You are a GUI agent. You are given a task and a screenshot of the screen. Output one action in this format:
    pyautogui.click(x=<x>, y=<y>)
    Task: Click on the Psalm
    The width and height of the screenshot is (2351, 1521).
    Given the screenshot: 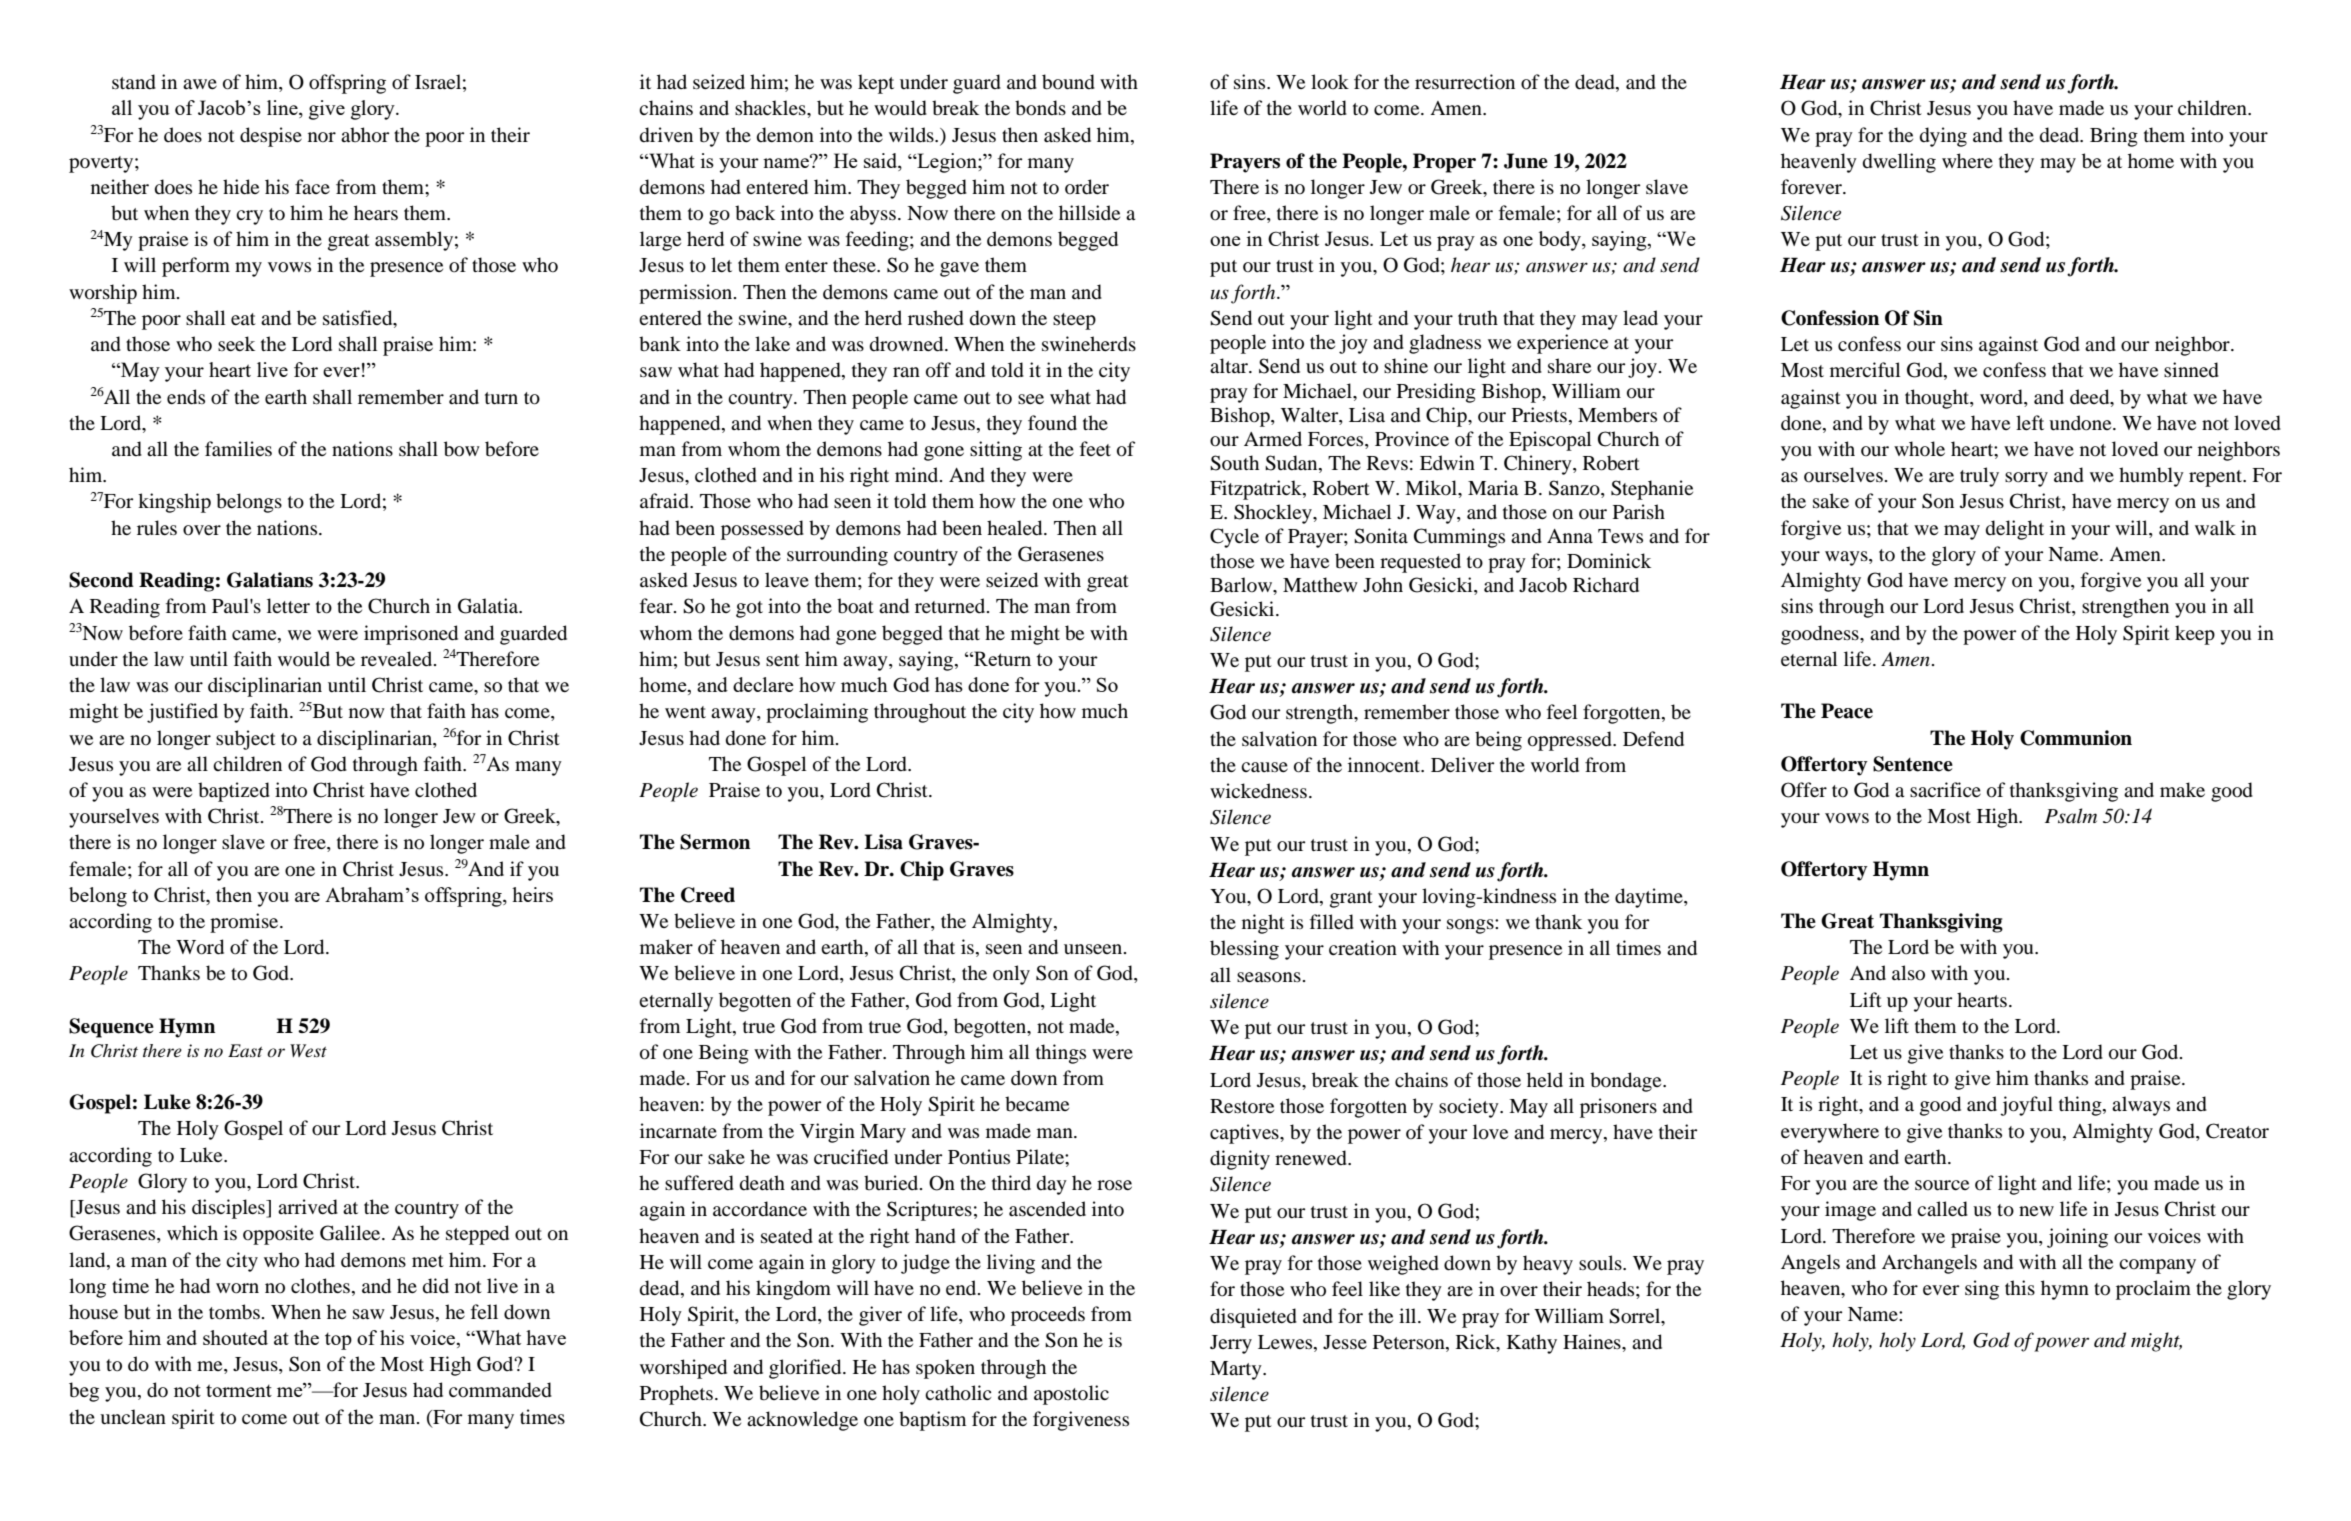 What is the action you would take?
    pyautogui.click(x=2071, y=816)
